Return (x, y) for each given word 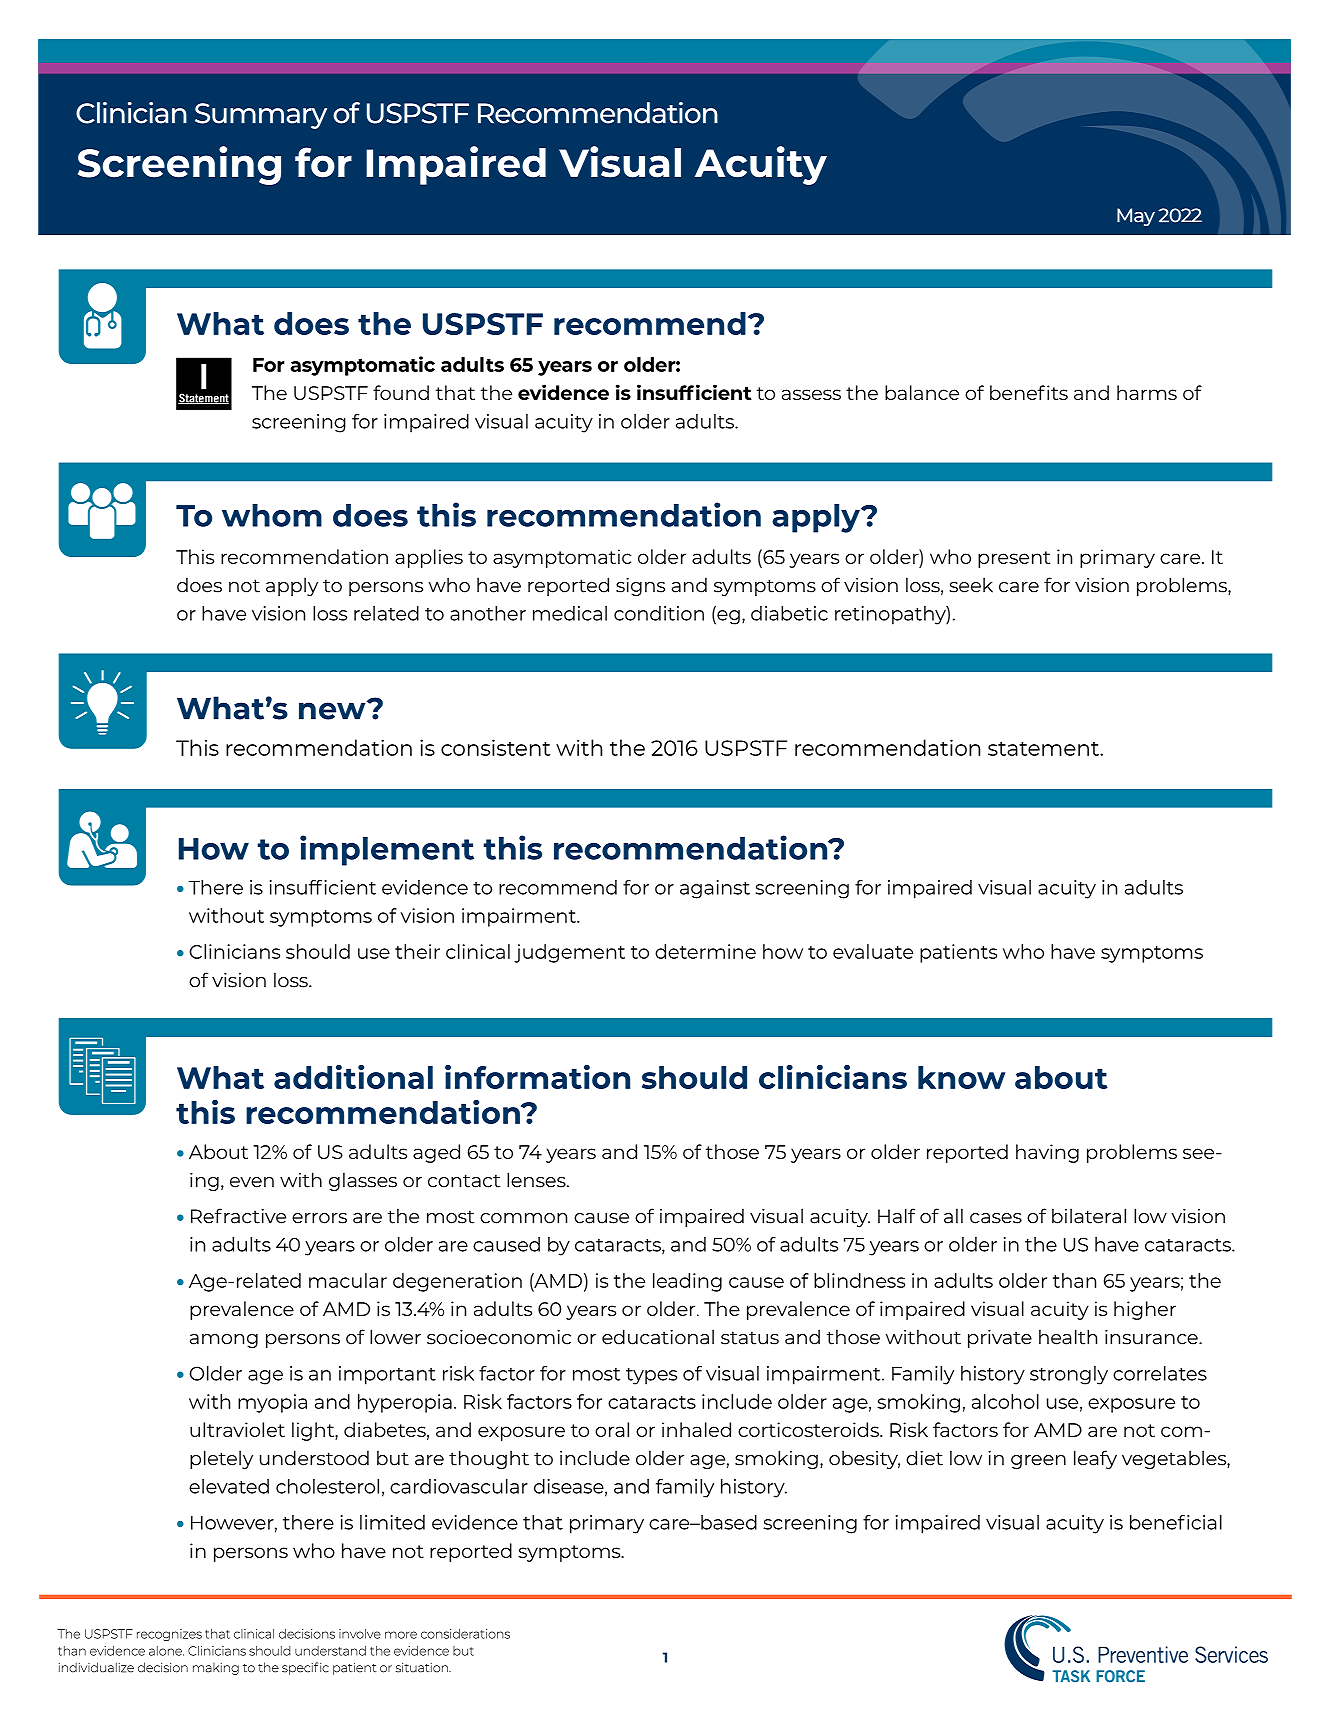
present (1014, 559)
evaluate (873, 951)
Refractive (238, 1216)
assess (811, 394)
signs (640, 587)
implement (387, 850)
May (1136, 217)
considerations (465, 1634)
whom (272, 515)
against (715, 889)
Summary (261, 116)
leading (687, 1282)
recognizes (169, 1635)
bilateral (1089, 1216)
